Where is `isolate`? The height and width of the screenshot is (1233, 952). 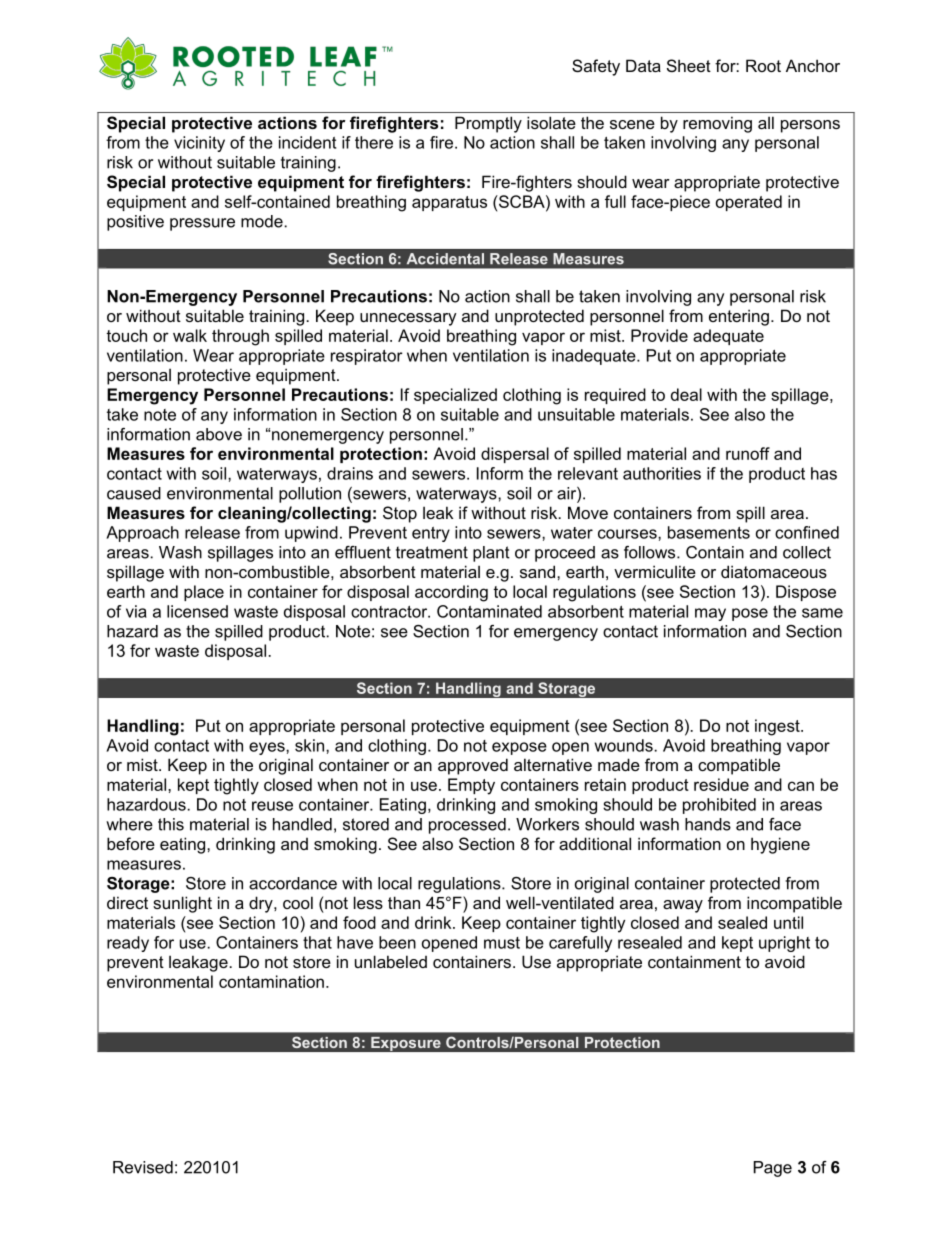 isolate is located at coordinates (551, 122).
